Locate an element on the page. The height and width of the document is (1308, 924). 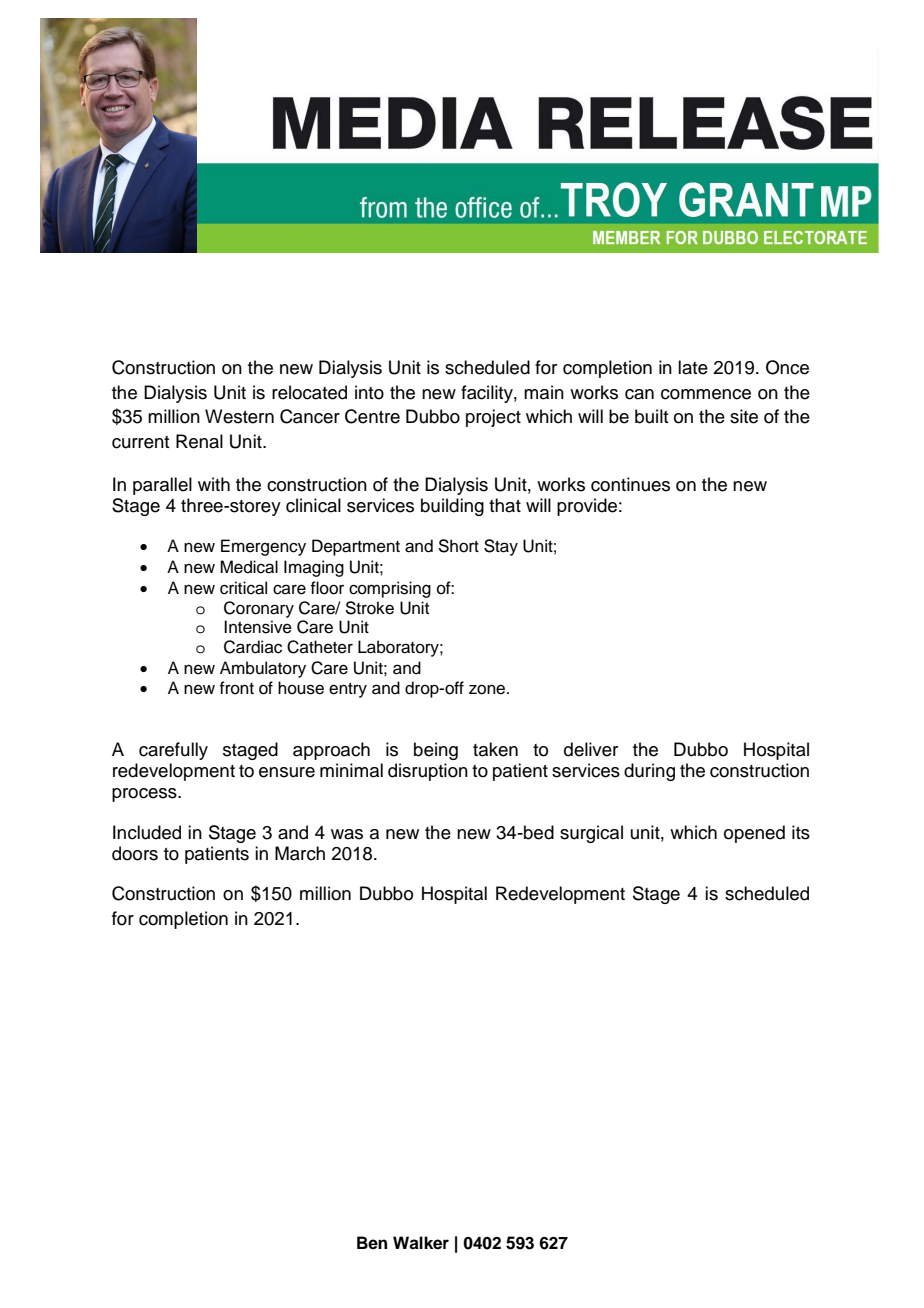
front is located at coordinates (236, 688).
